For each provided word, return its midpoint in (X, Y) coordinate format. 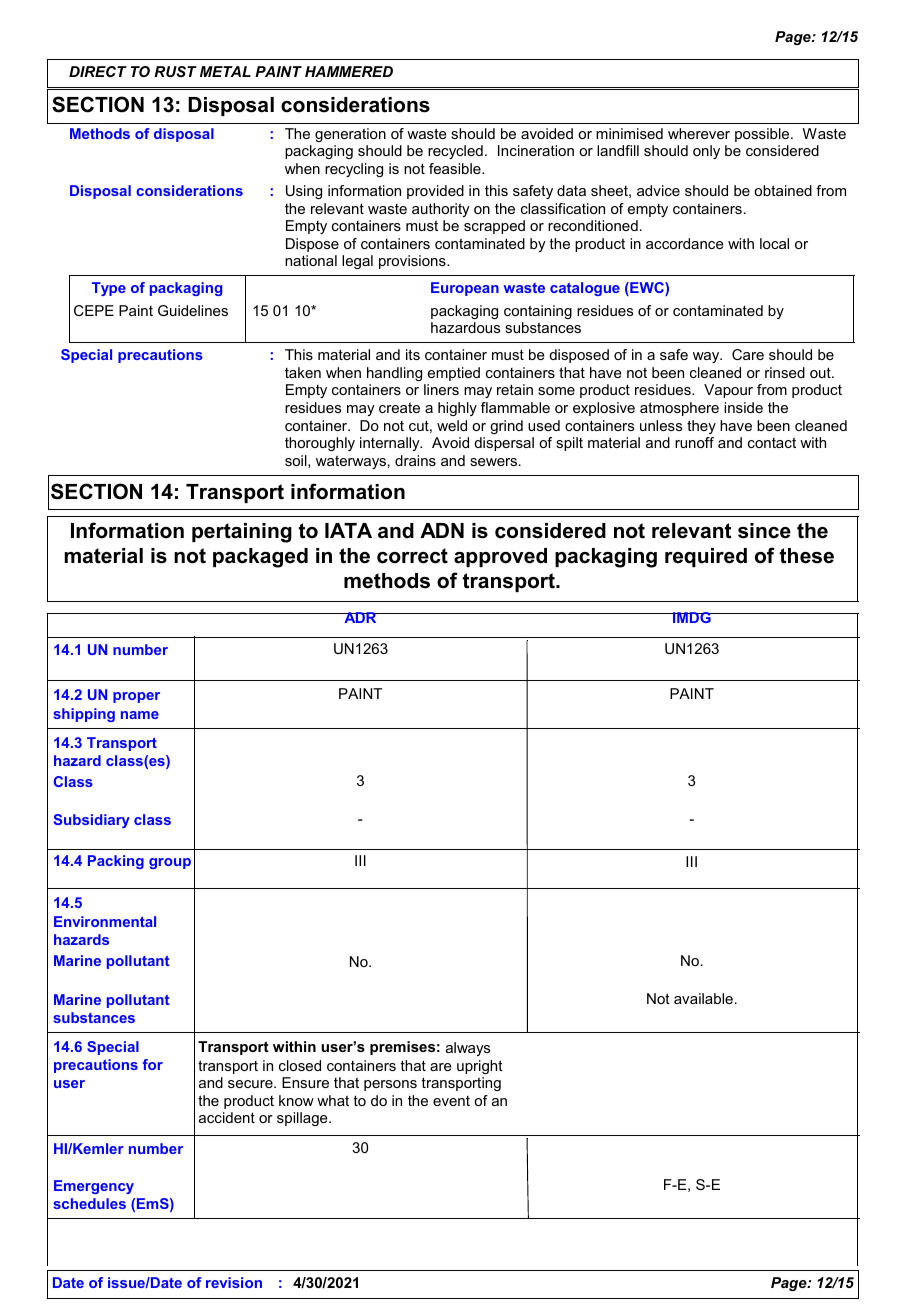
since (764, 531)
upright (480, 1067)
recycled (455, 152)
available (703, 998)
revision (234, 1282)
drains (415, 460)
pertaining (242, 533)
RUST (175, 71)
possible (763, 135)
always (468, 1049)
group (170, 863)
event (451, 1101)
